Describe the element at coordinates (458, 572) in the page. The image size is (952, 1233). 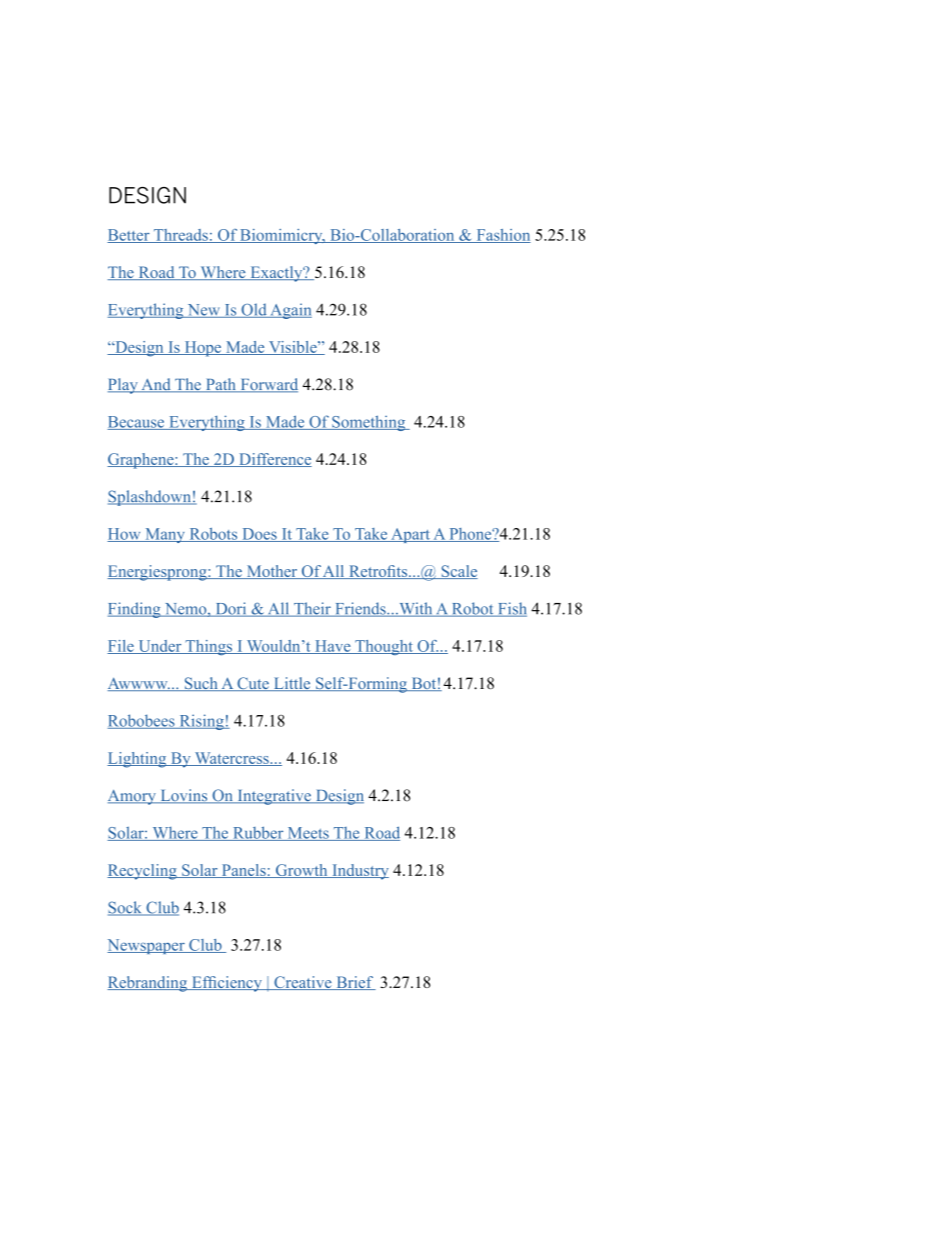
I see `Scale` at that location.
